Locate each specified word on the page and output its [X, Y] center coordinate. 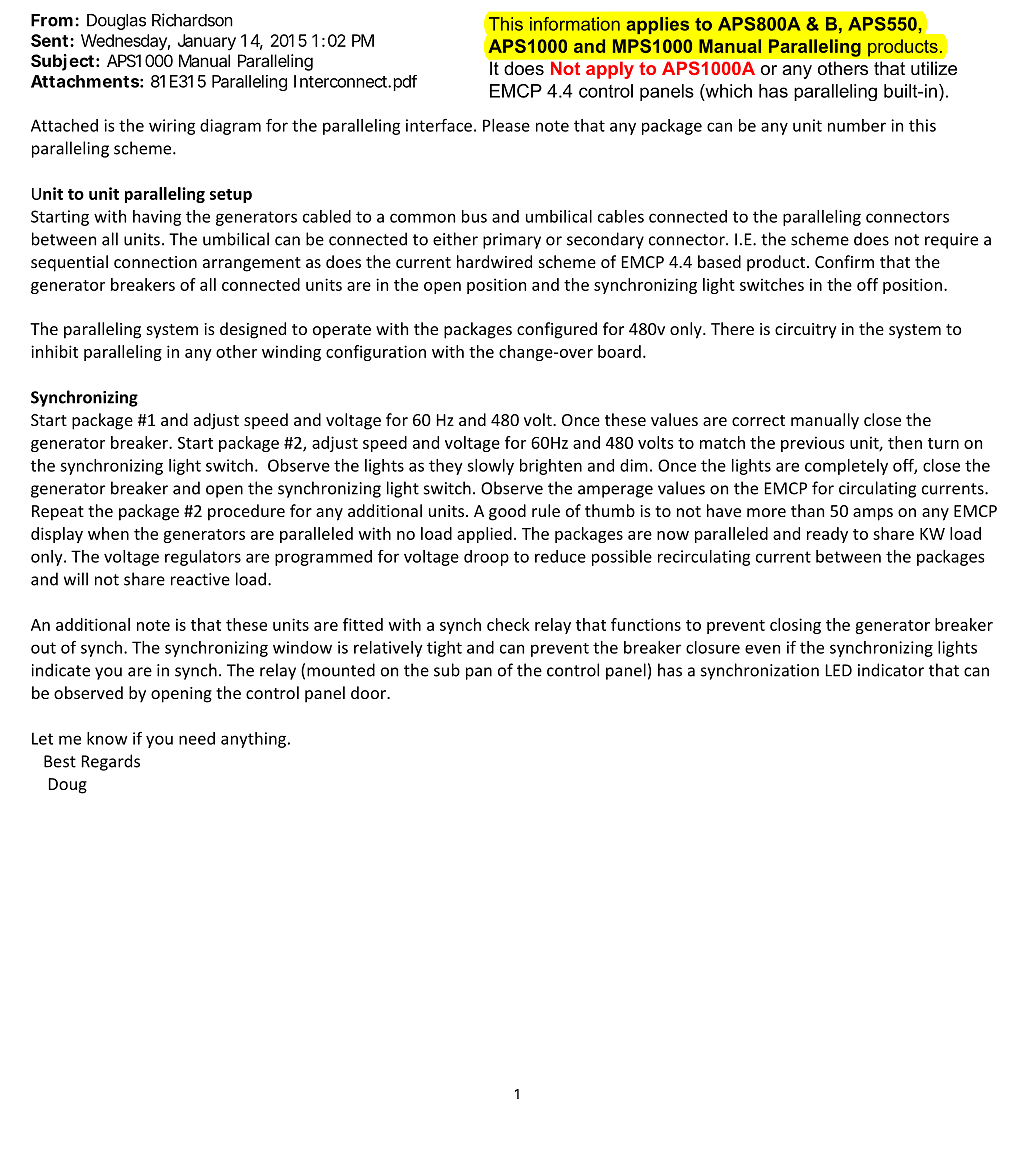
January [207, 42]
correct [758, 420]
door [369, 692]
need [197, 738]
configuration [376, 353]
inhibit [54, 351]
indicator [891, 670]
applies [657, 25]
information [575, 24]
